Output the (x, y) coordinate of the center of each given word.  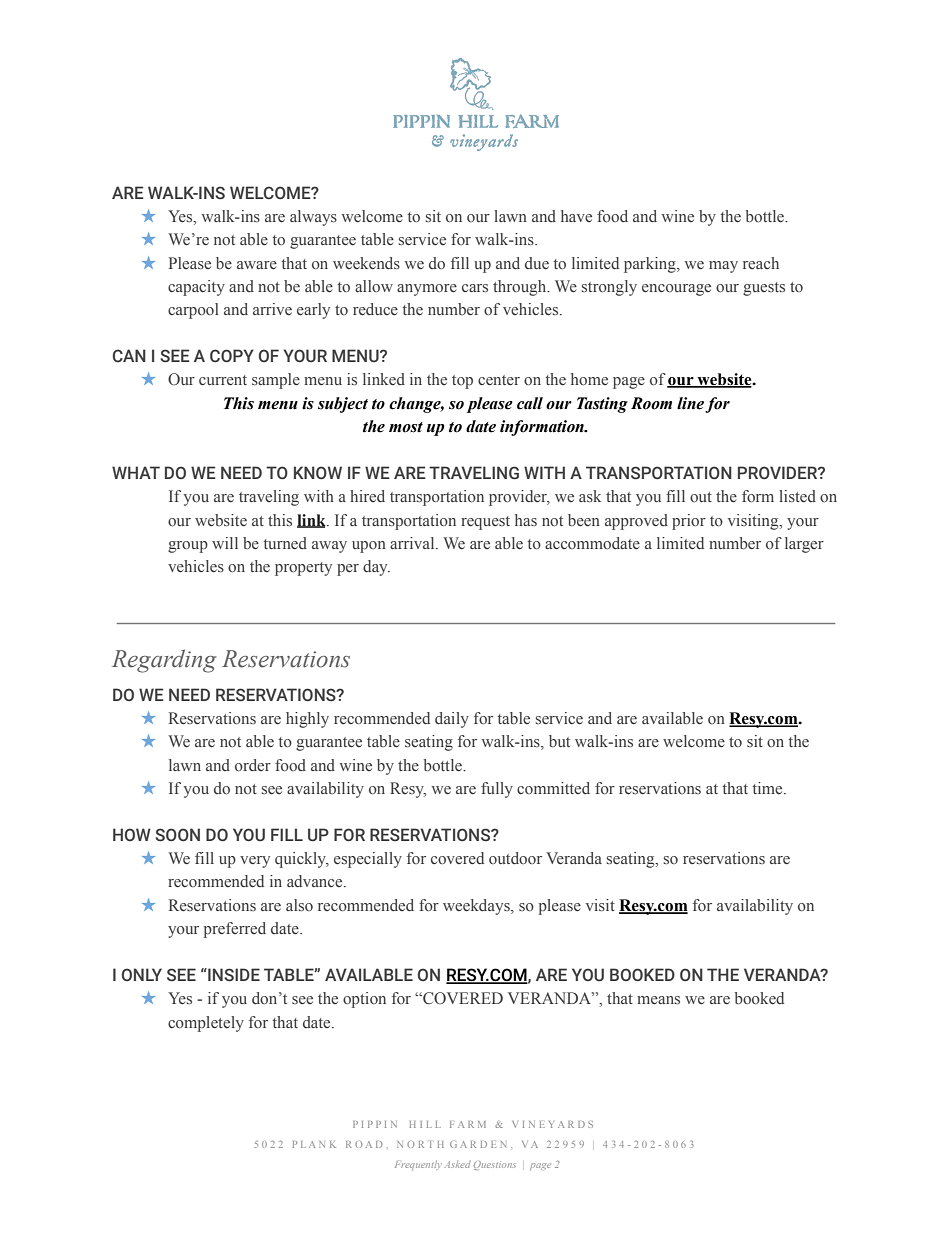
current (223, 380)
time (769, 788)
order (253, 765)
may (723, 267)
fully (497, 790)
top (462, 382)
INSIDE (233, 975)
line (690, 403)
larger (804, 545)
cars (475, 288)
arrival (413, 543)
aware (257, 265)
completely (206, 1024)
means (658, 1000)
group (188, 547)
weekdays (477, 907)
